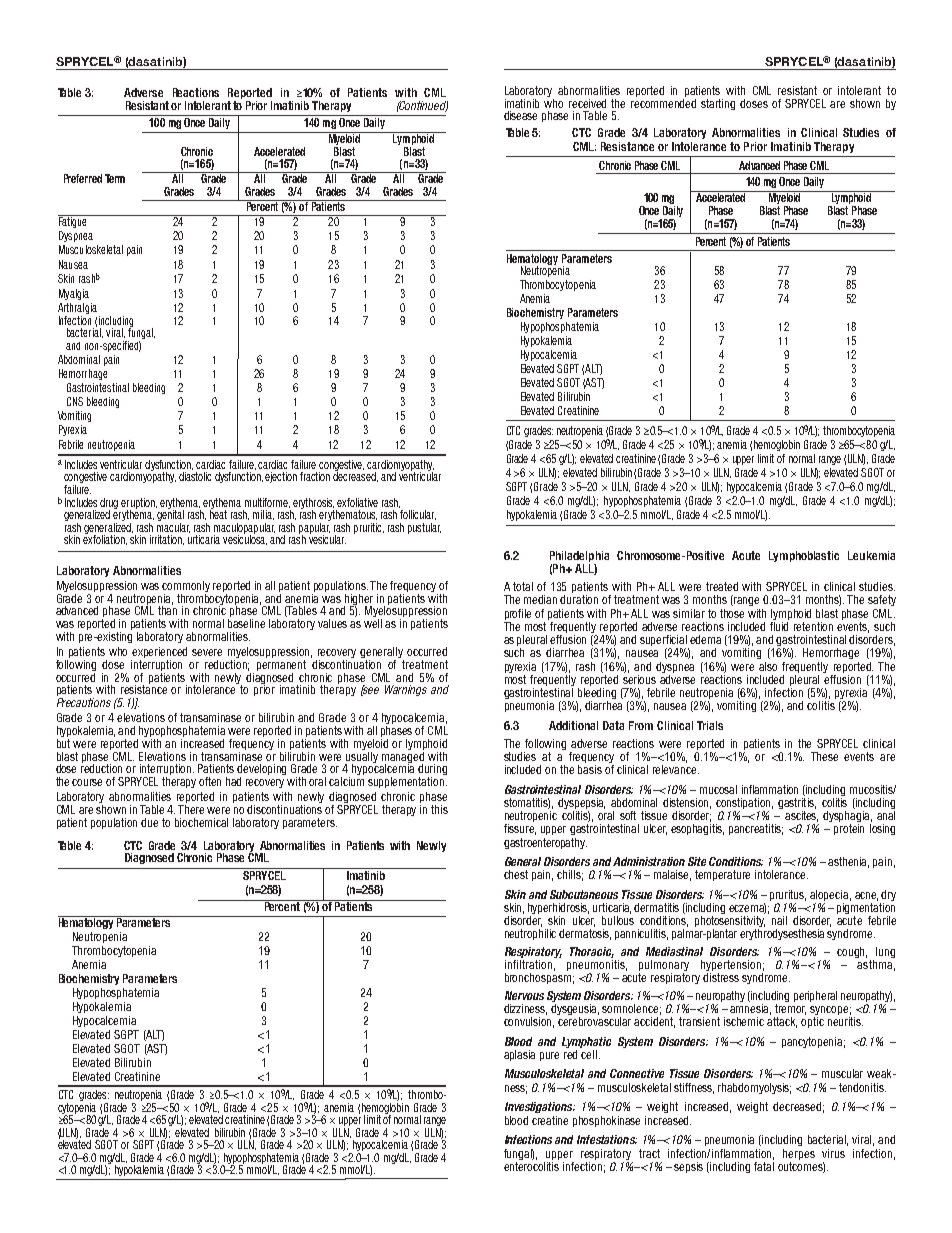  What do you see at coordinates (207, 652) in the screenshot?
I see `severe` at bounding box center [207, 652].
